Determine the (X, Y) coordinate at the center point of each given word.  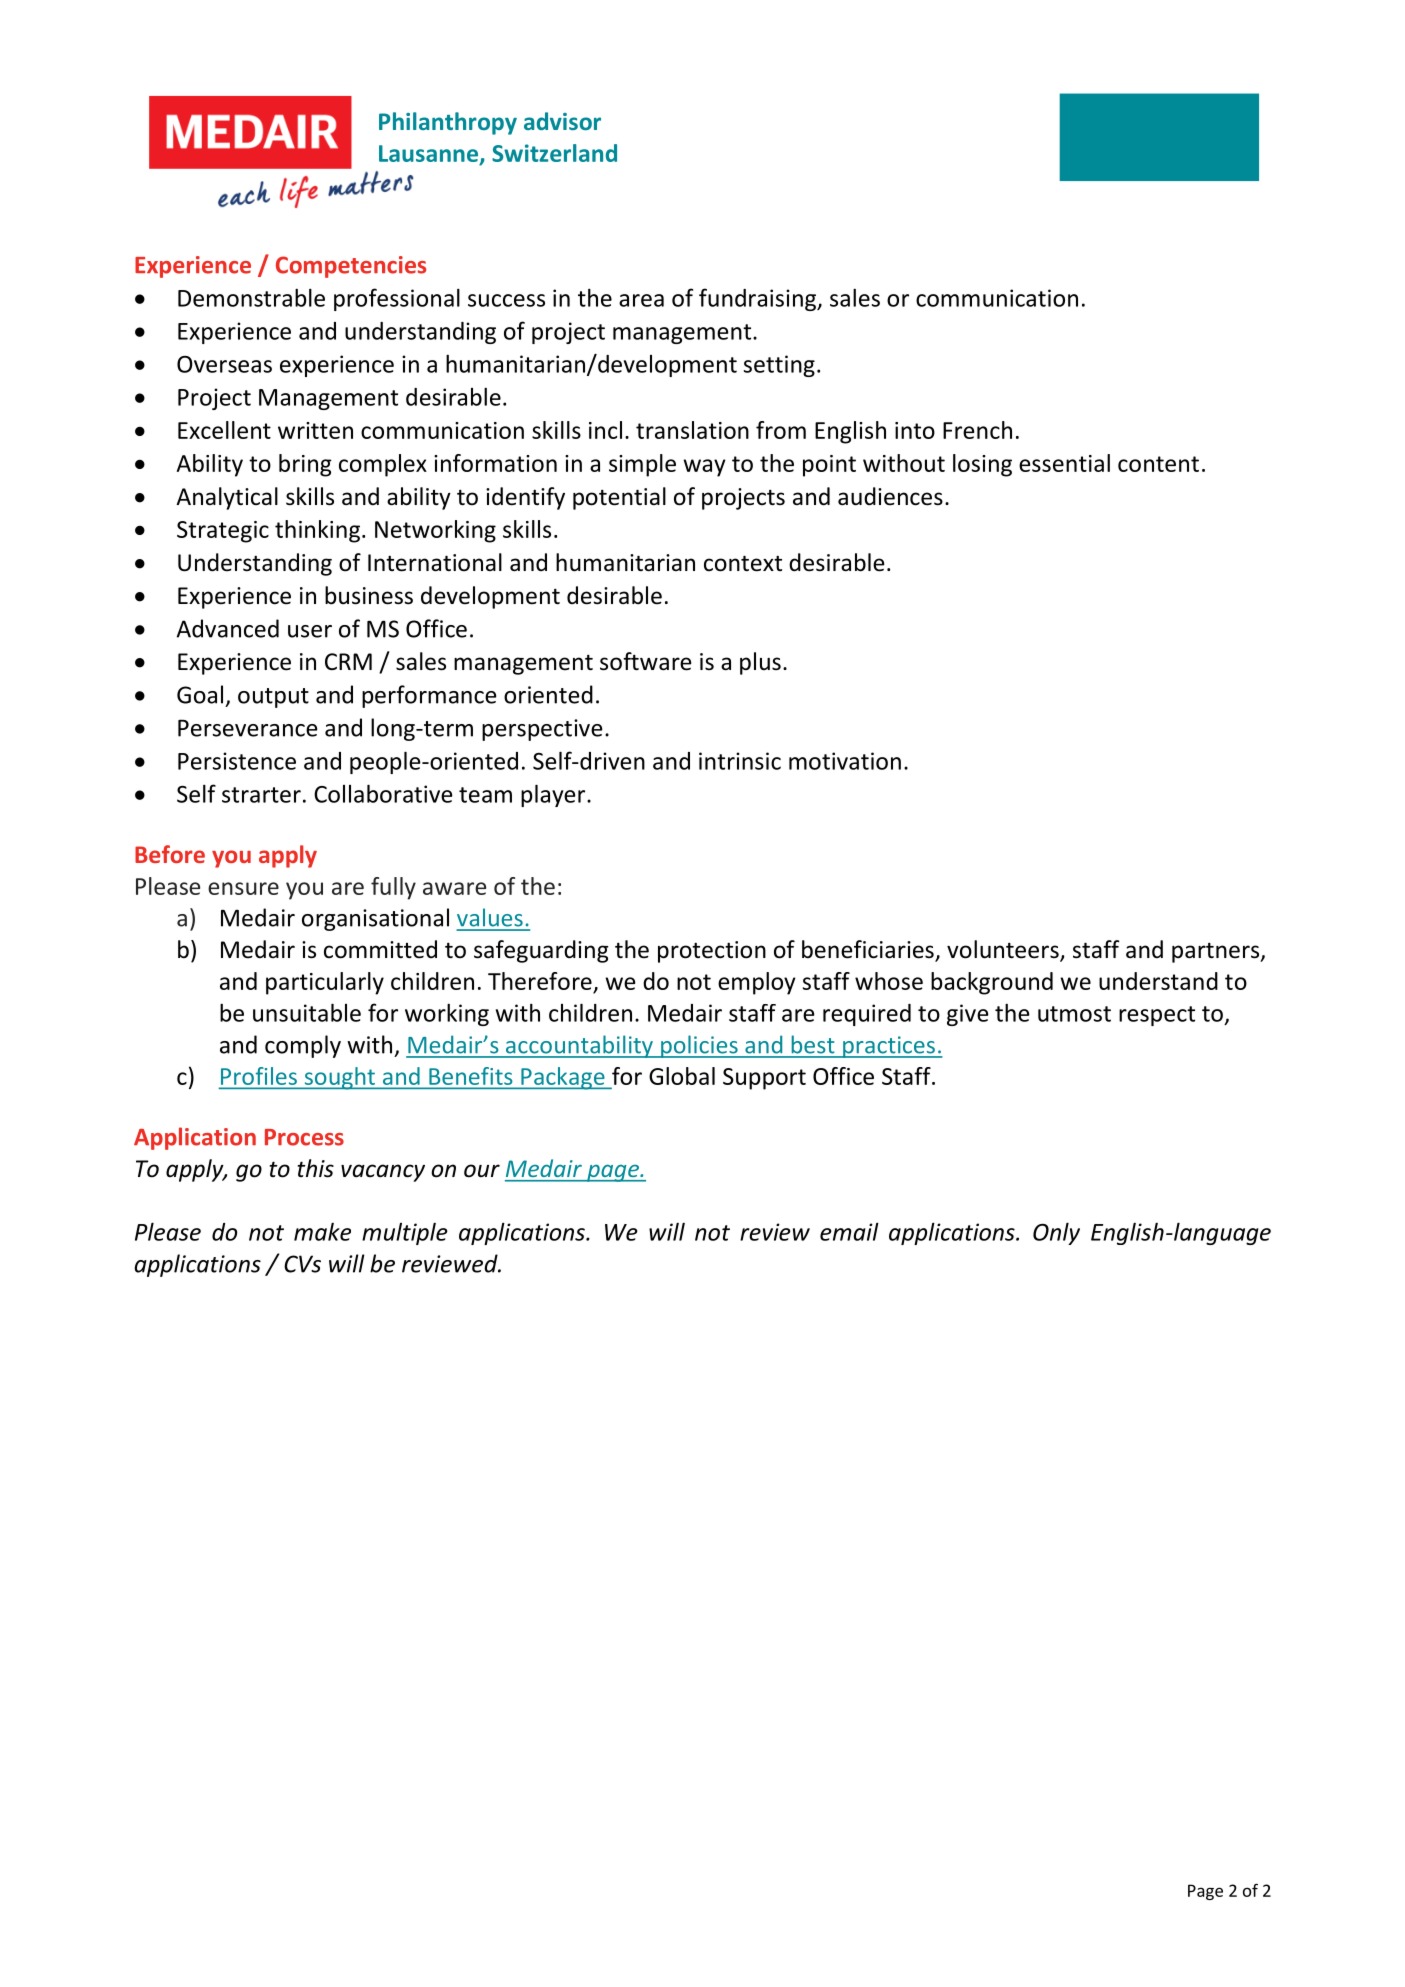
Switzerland (554, 153)
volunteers (1004, 950)
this (316, 1168)
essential (1064, 463)
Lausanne (428, 153)
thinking (317, 531)
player (554, 795)
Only (1056, 1233)
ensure (243, 888)
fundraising (758, 299)
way (704, 468)
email (849, 1231)
